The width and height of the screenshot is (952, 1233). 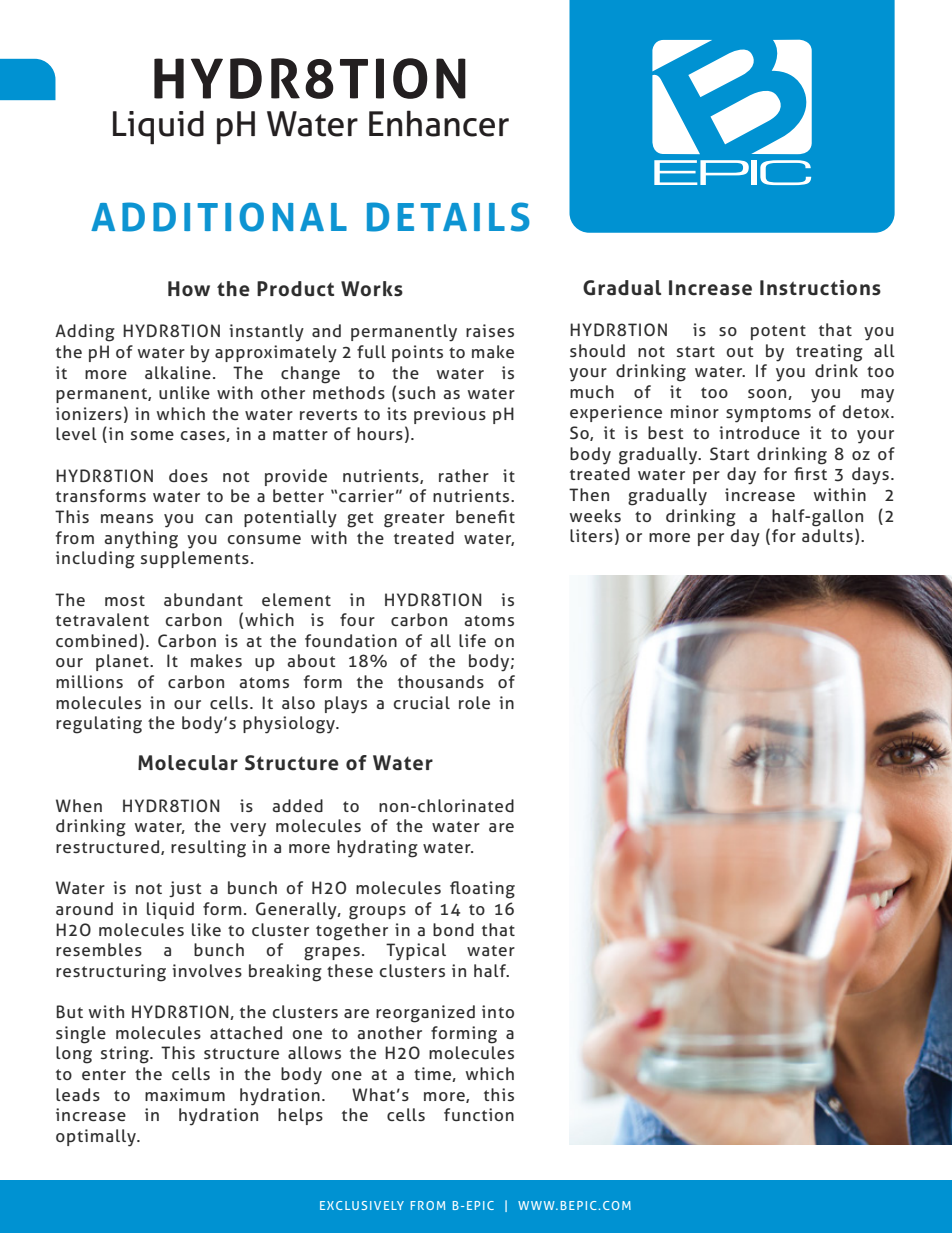 I want to click on role, so click(x=474, y=702).
